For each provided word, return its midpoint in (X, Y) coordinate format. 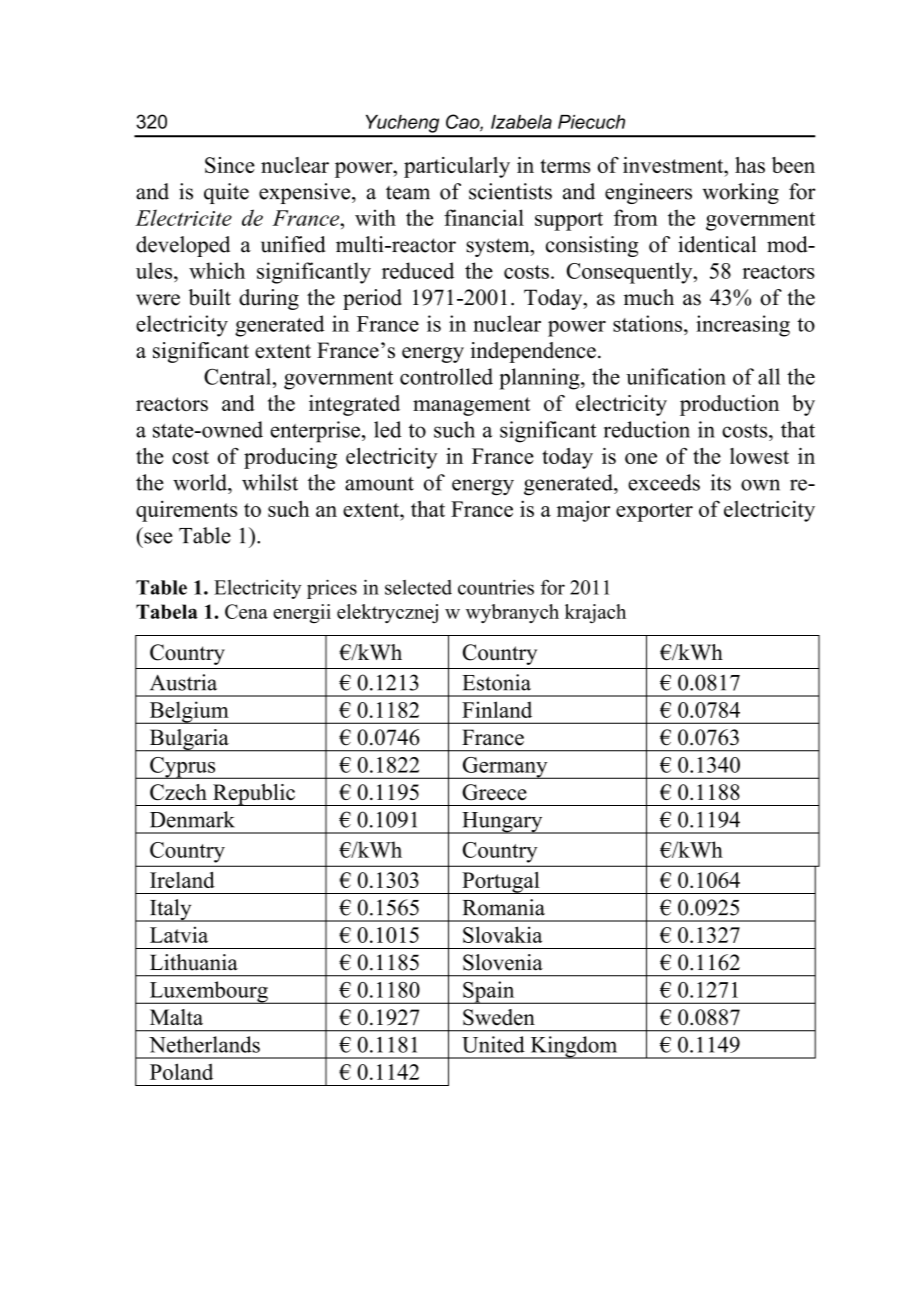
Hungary (502, 823)
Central (239, 376)
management (471, 406)
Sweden (499, 1017)
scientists (510, 191)
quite (226, 193)
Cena (246, 611)
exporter (654, 512)
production (729, 405)
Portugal (501, 883)
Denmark (192, 819)
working (740, 193)
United (493, 1044)
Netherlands (204, 1044)
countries (496, 587)
